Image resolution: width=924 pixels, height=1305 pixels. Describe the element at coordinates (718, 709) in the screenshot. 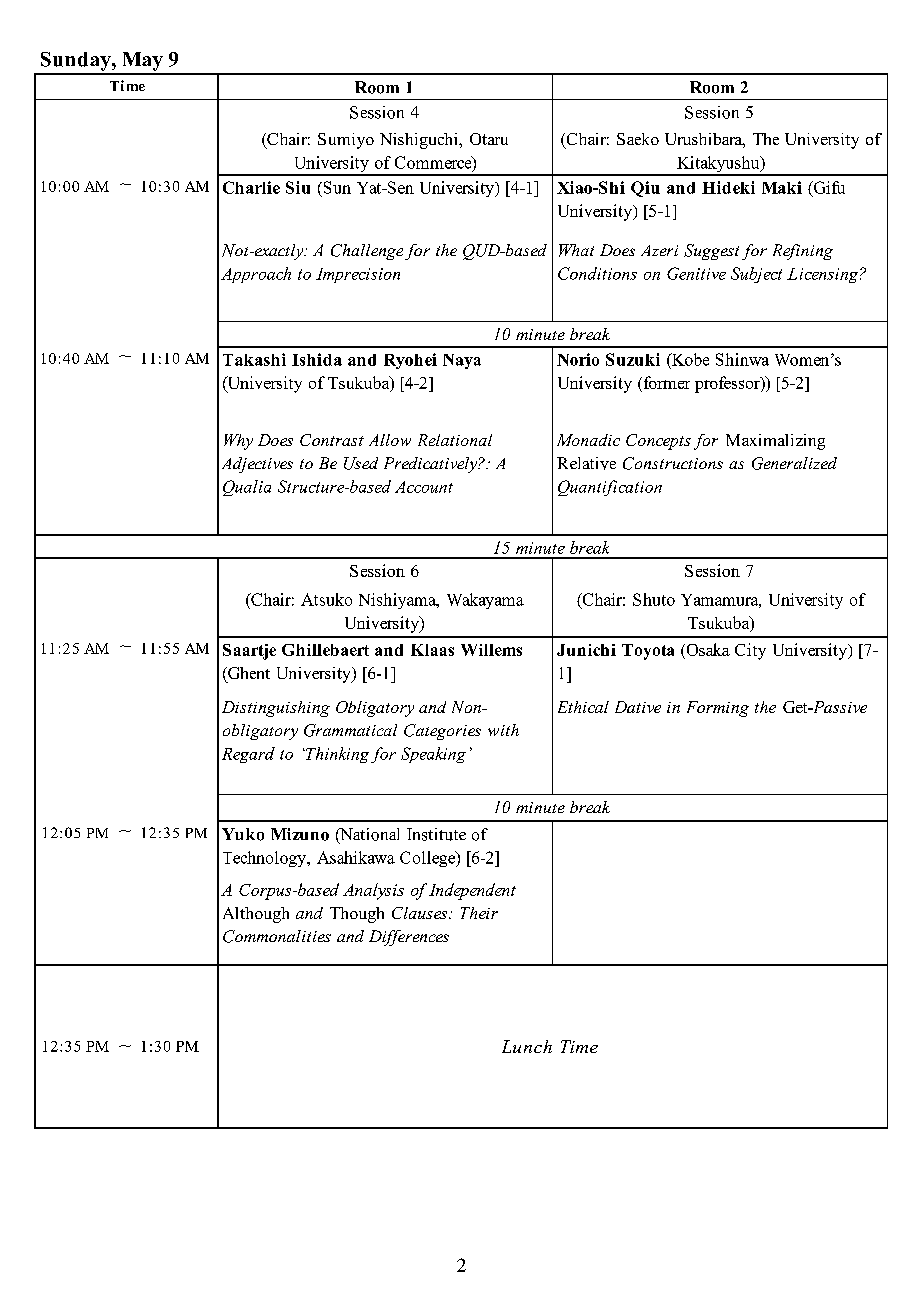

I see `Forming` at that location.
